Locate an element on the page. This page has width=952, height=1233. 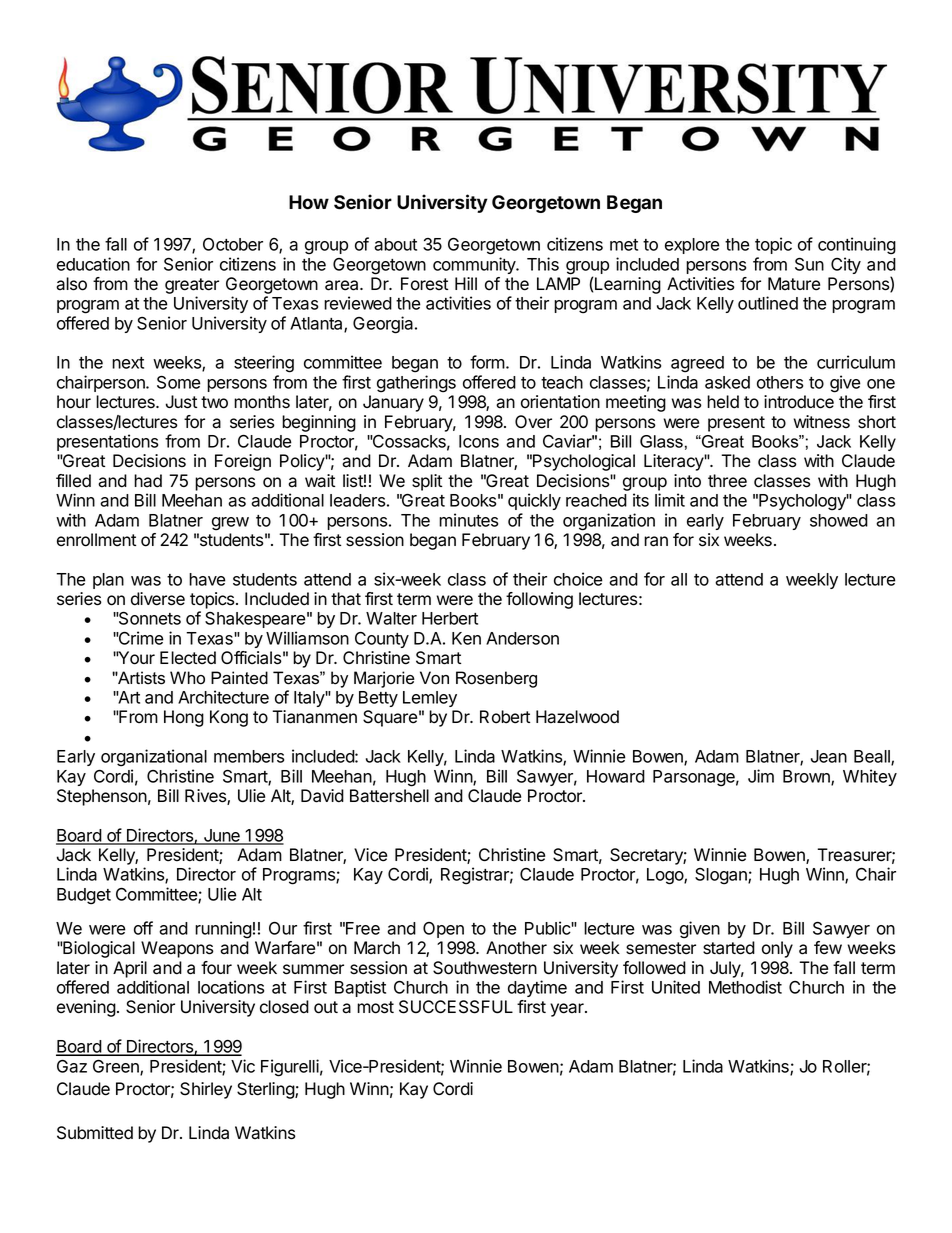
Icons is located at coordinates (479, 441).
